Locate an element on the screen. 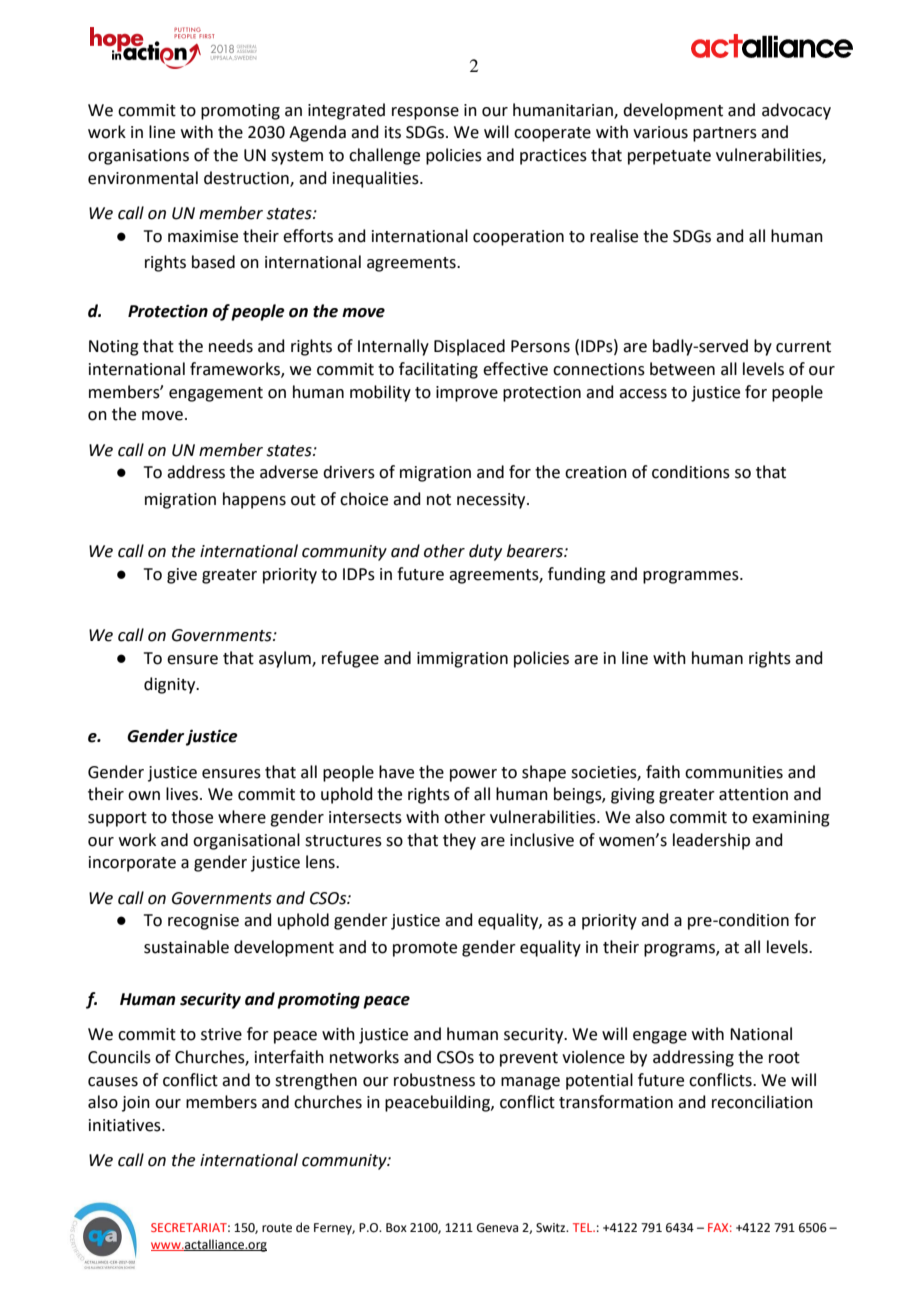 The image size is (924, 1308). necessity is located at coordinates (492, 501).
